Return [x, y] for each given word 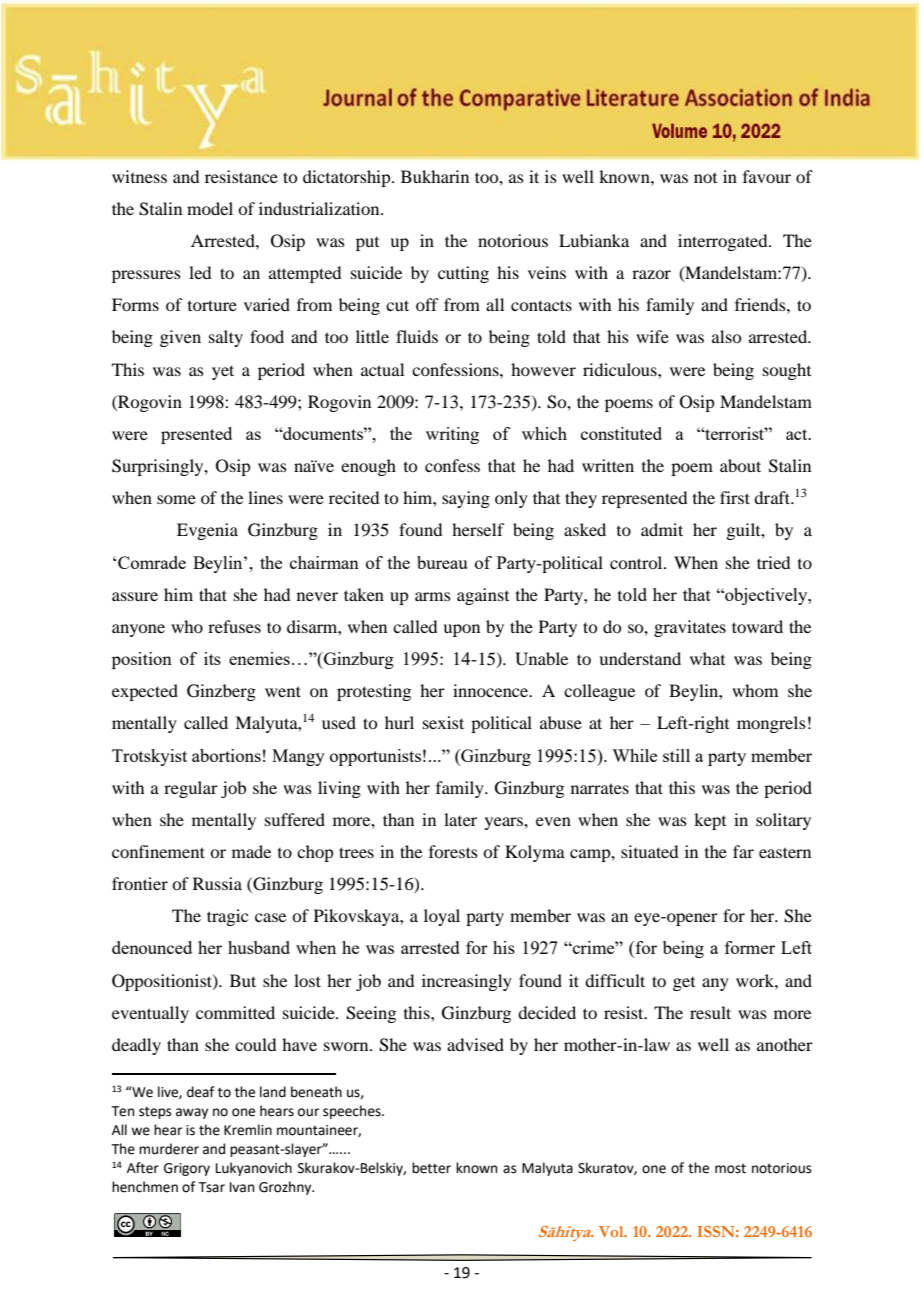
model [210, 208]
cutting [463, 274]
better [431, 1168]
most [730, 1169]
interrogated [724, 242]
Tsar [211, 1187]
